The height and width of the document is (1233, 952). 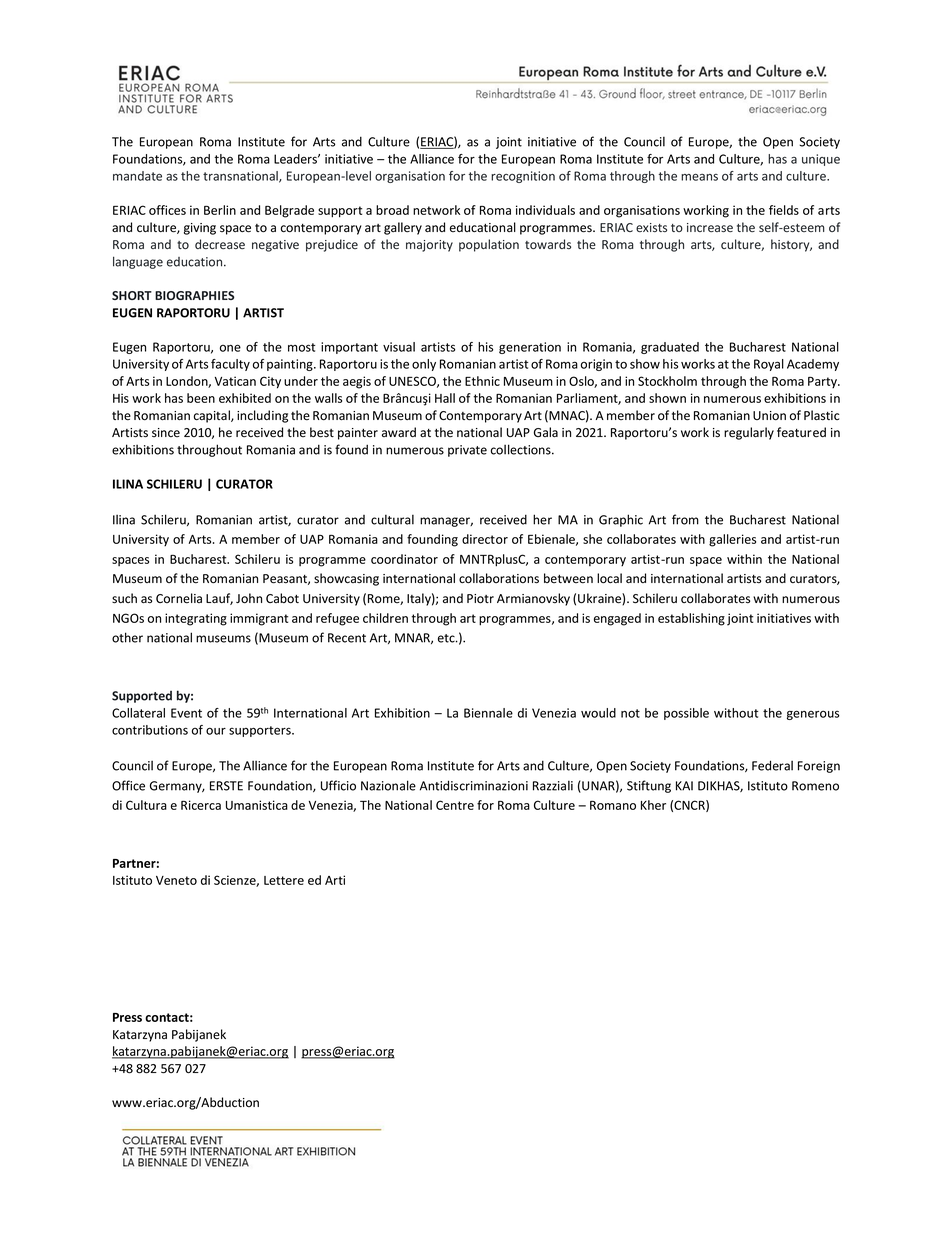 What do you see at coordinates (732, 540) in the document?
I see `galleries` at bounding box center [732, 540].
